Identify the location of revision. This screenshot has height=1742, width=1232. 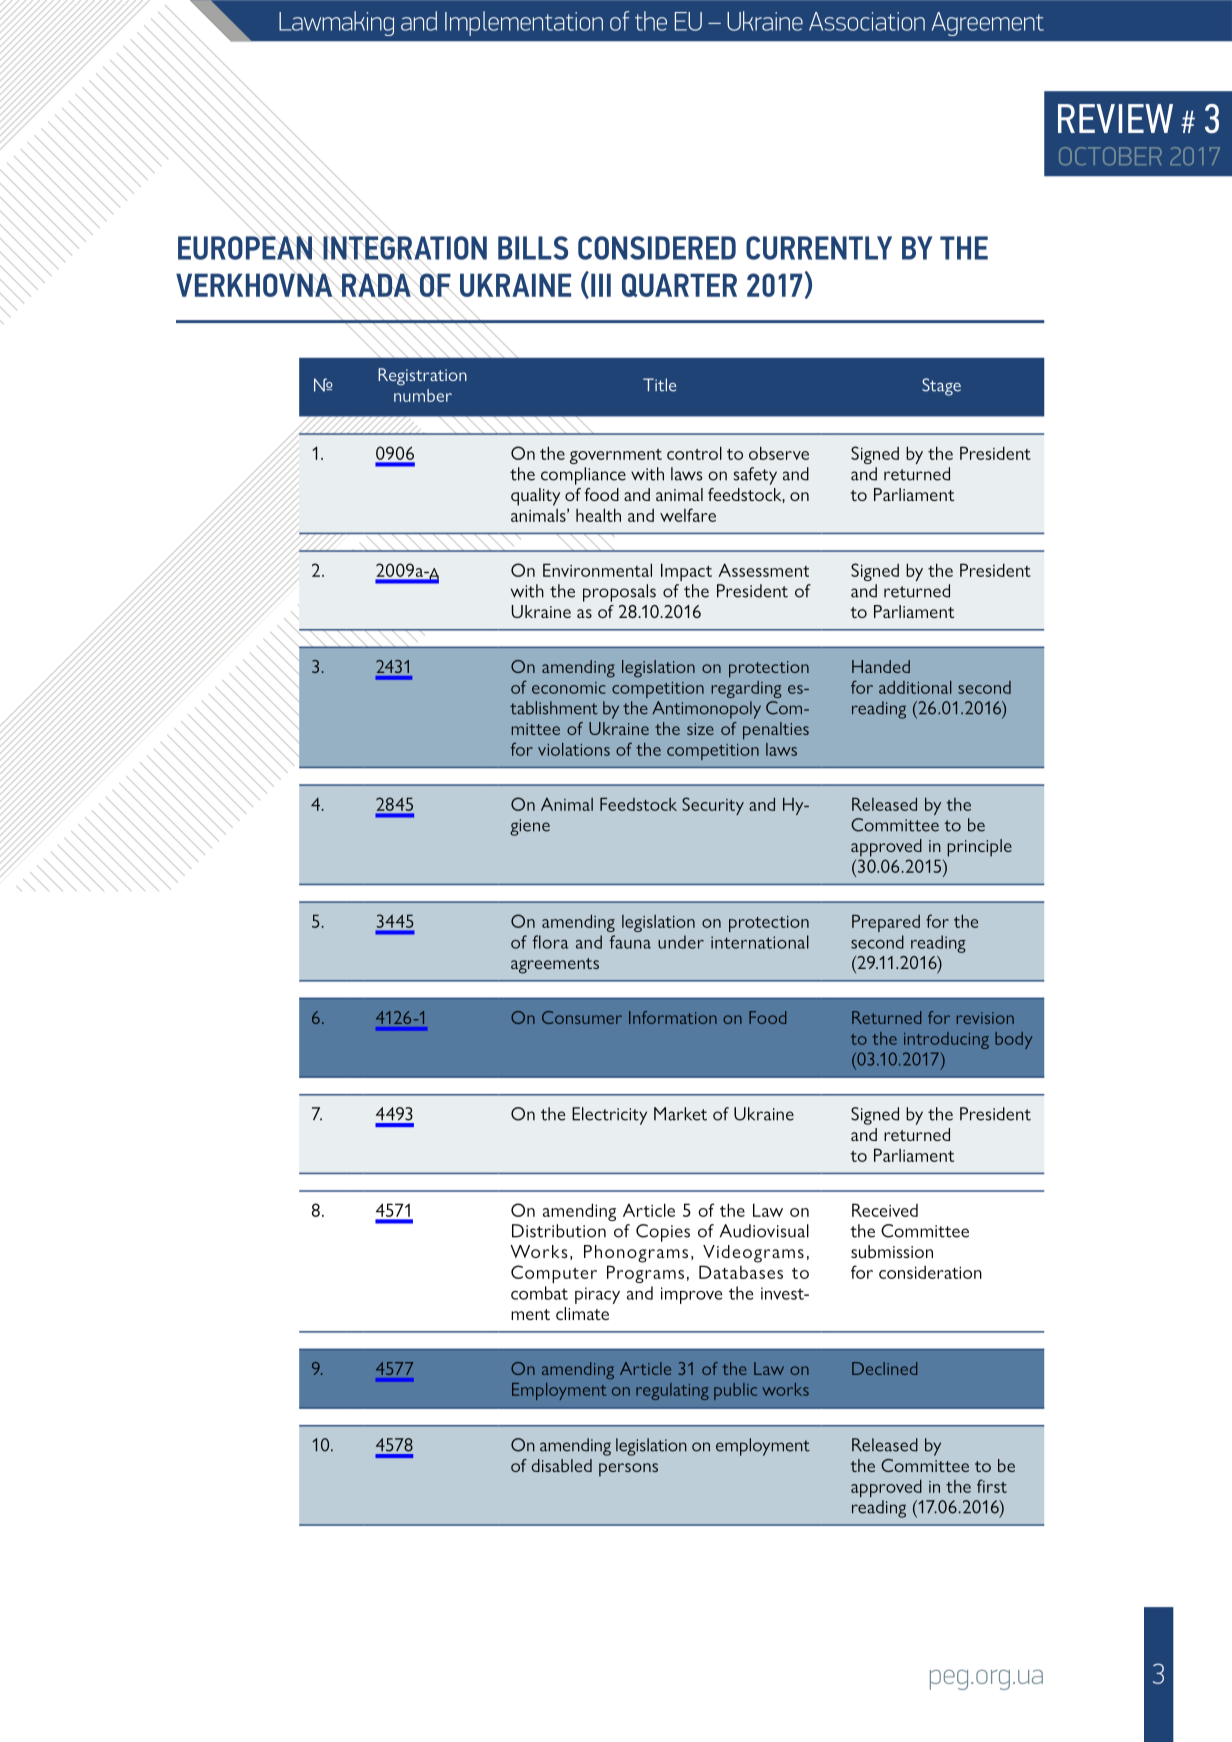
(985, 1018).
